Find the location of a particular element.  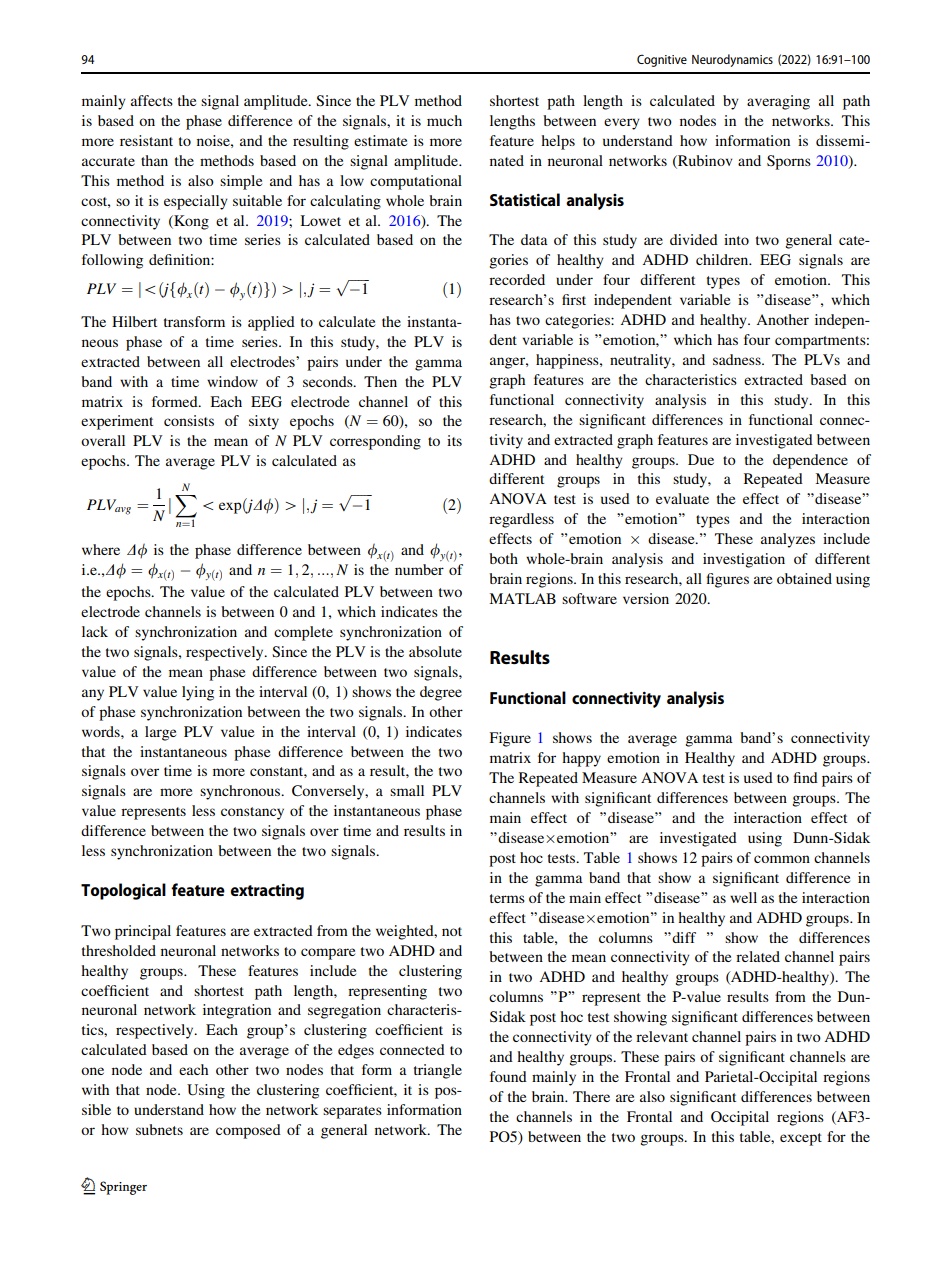

affects is located at coordinates (152, 100).
